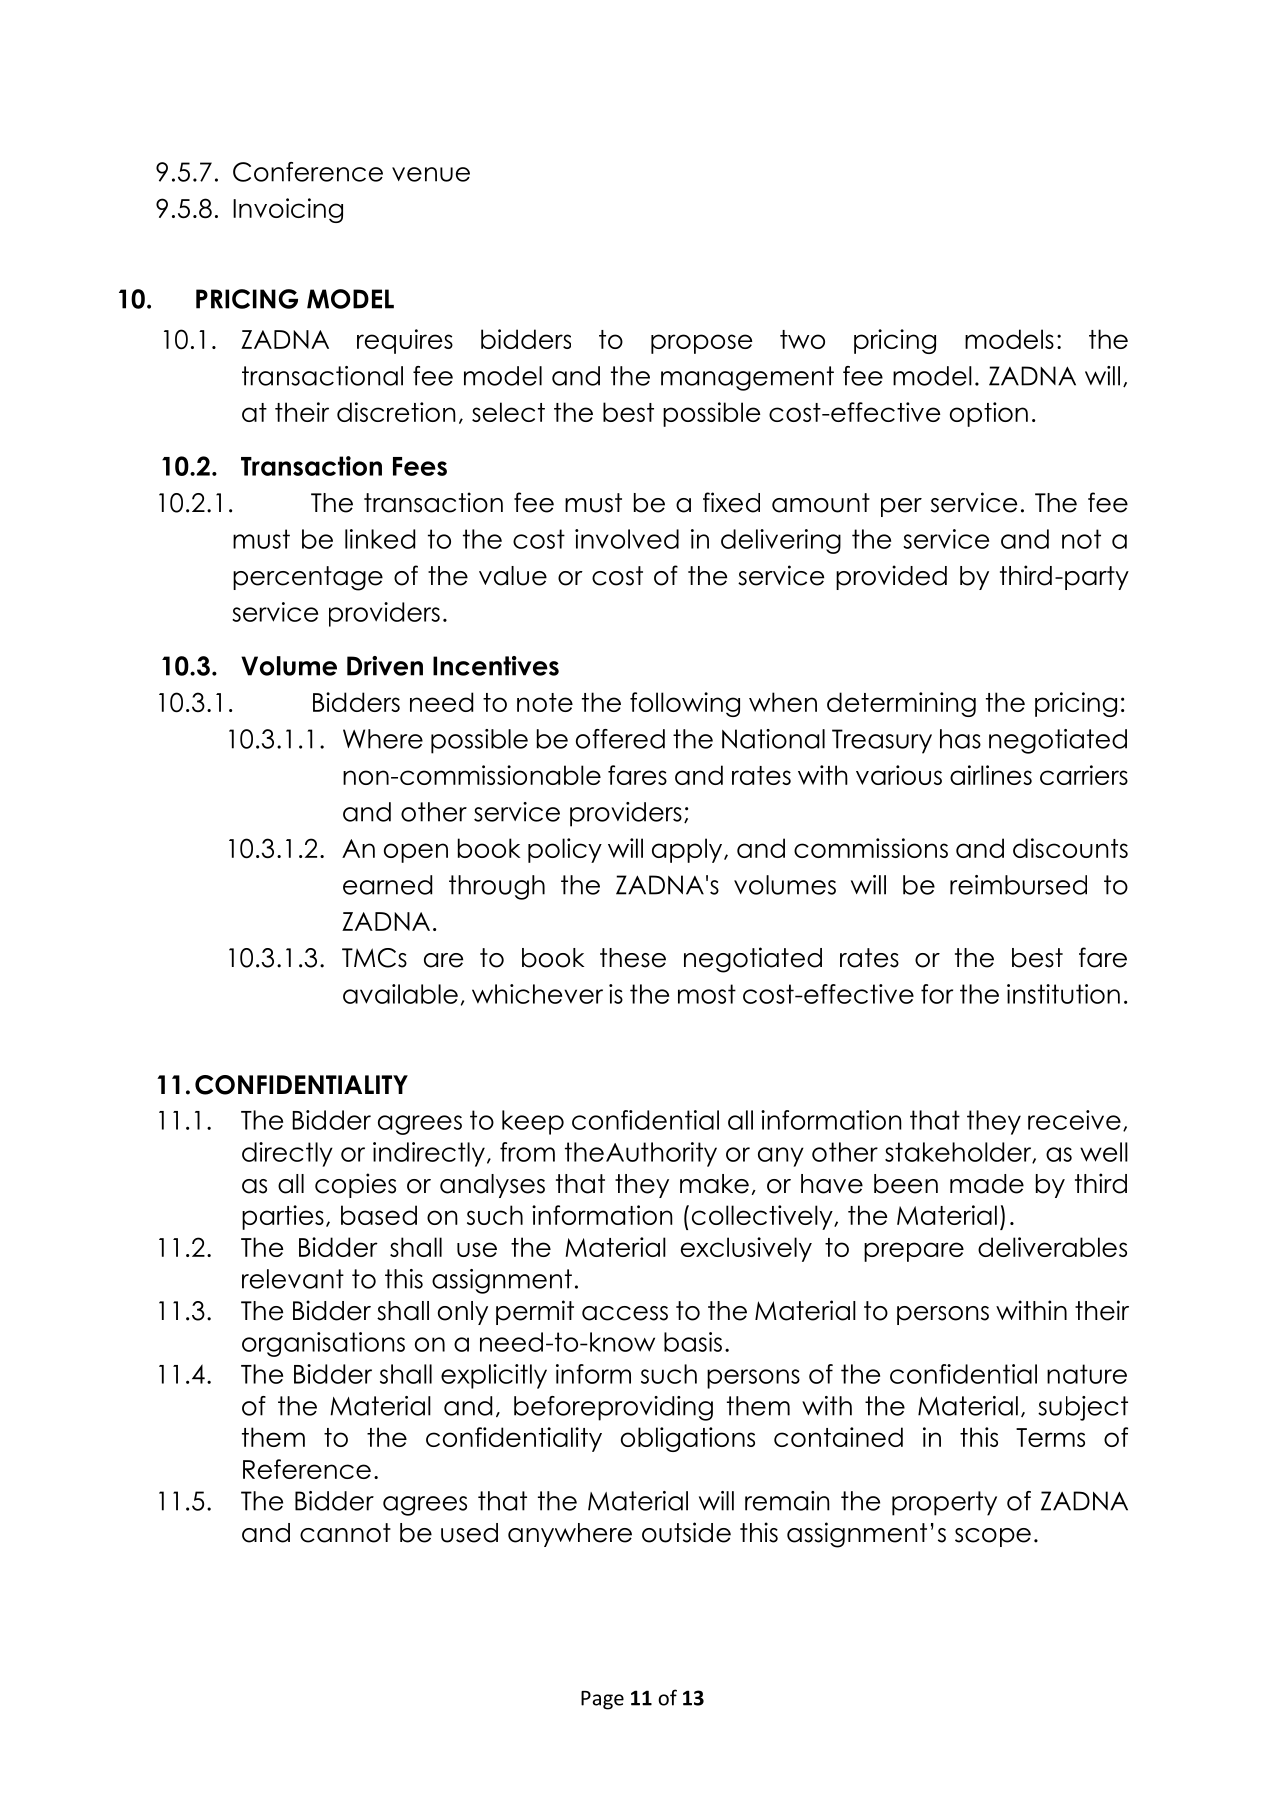 This document has width=1284, height=1815. I want to click on cannot, so click(345, 1533).
